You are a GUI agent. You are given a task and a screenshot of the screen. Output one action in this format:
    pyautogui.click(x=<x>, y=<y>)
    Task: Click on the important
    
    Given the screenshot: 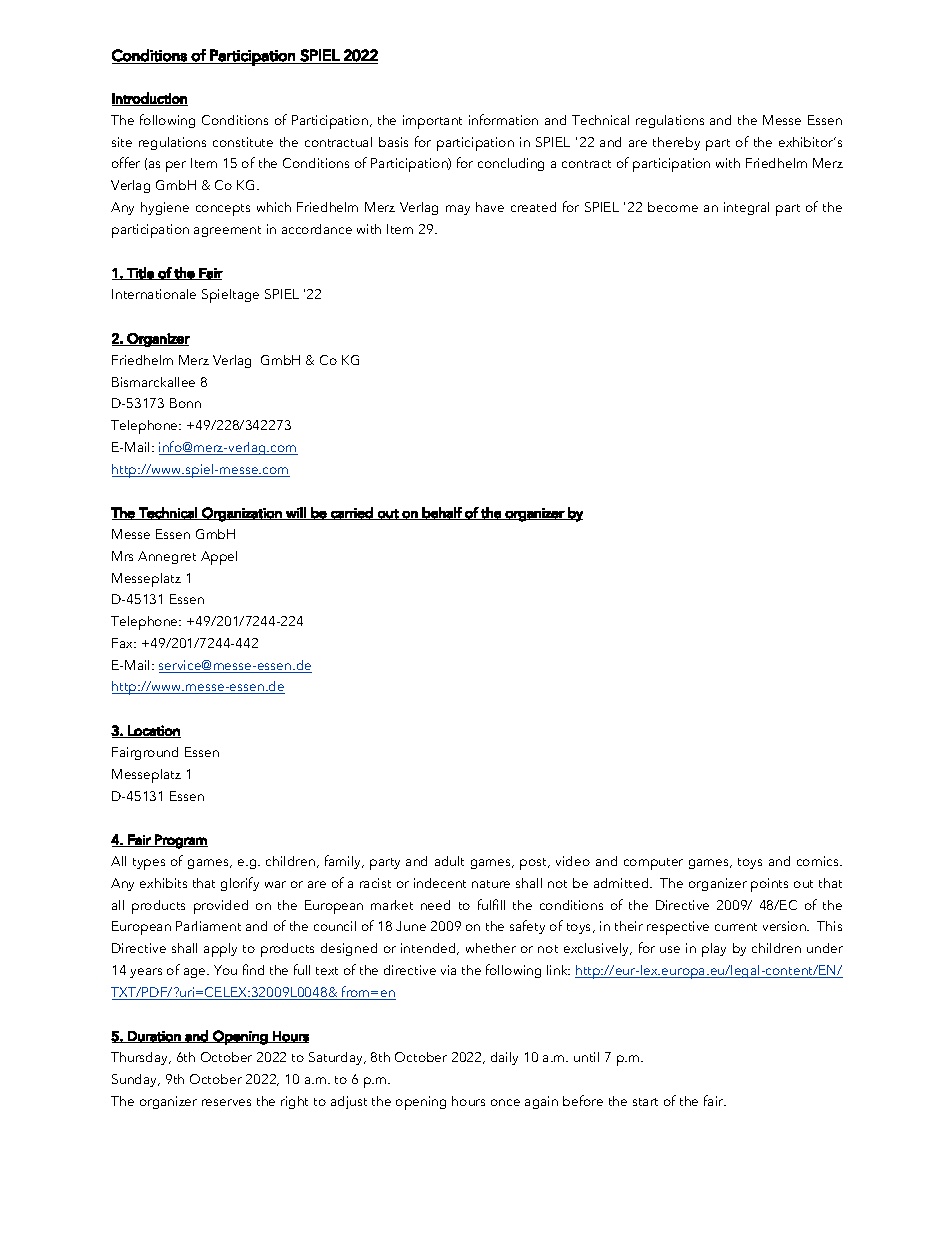 What is the action you would take?
    pyautogui.click(x=432, y=122)
